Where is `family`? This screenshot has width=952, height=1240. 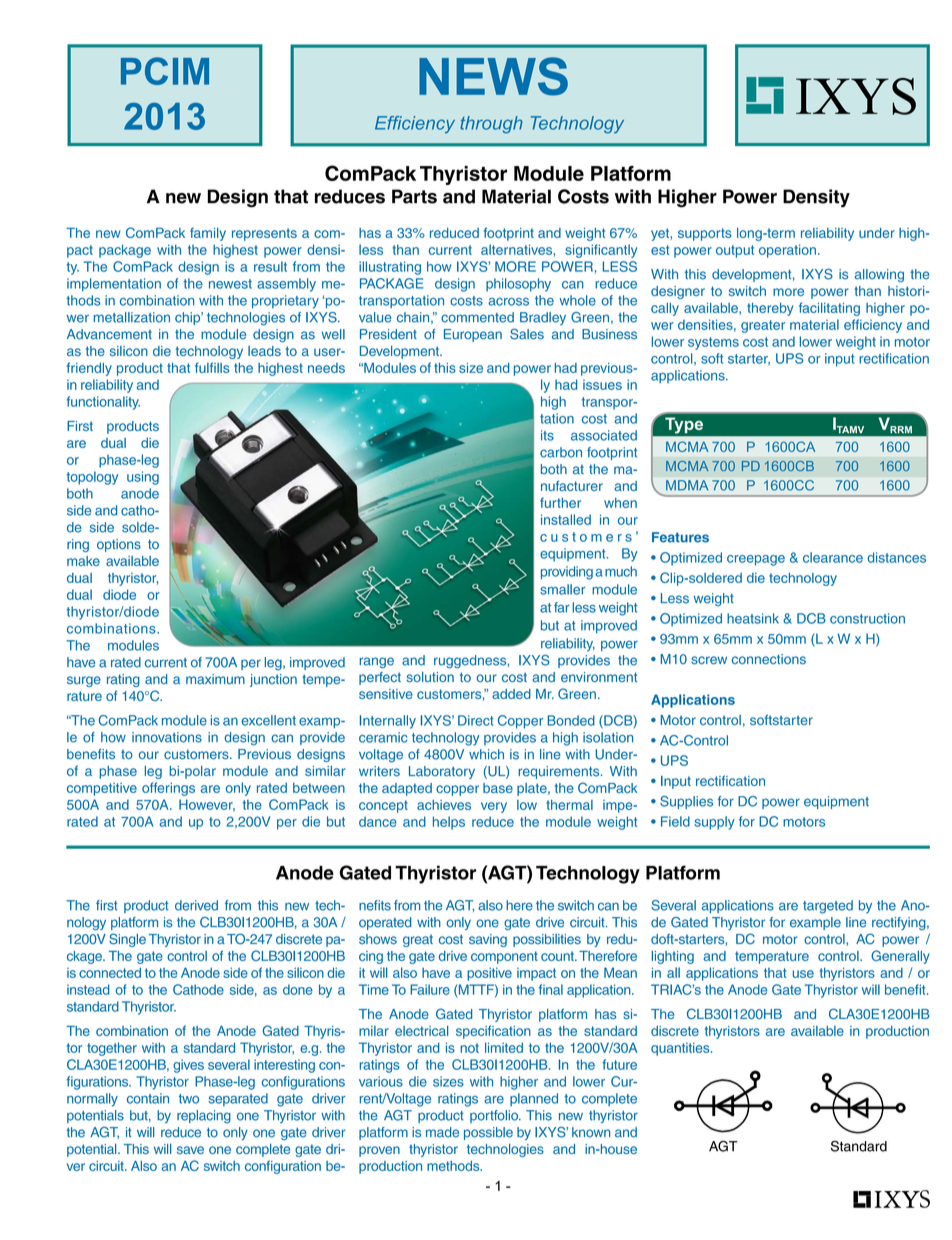
family is located at coordinates (208, 234).
